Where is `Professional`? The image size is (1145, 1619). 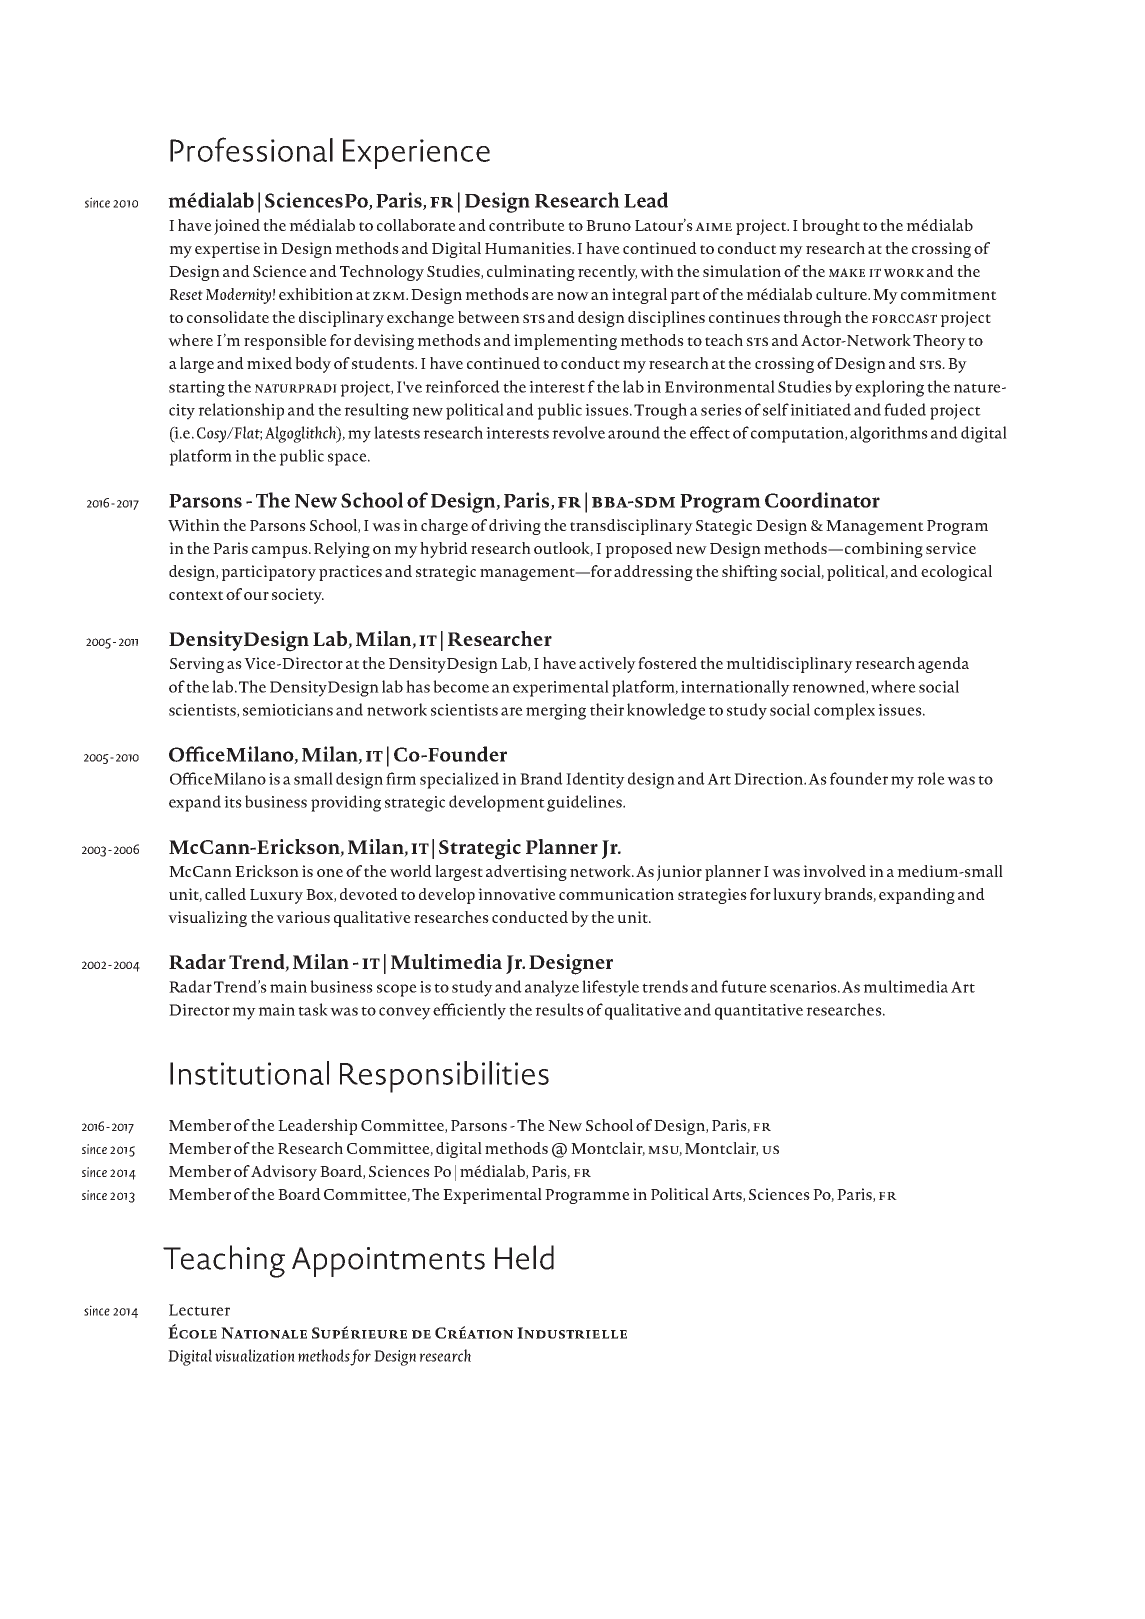 Professional is located at coordinates (251, 149).
